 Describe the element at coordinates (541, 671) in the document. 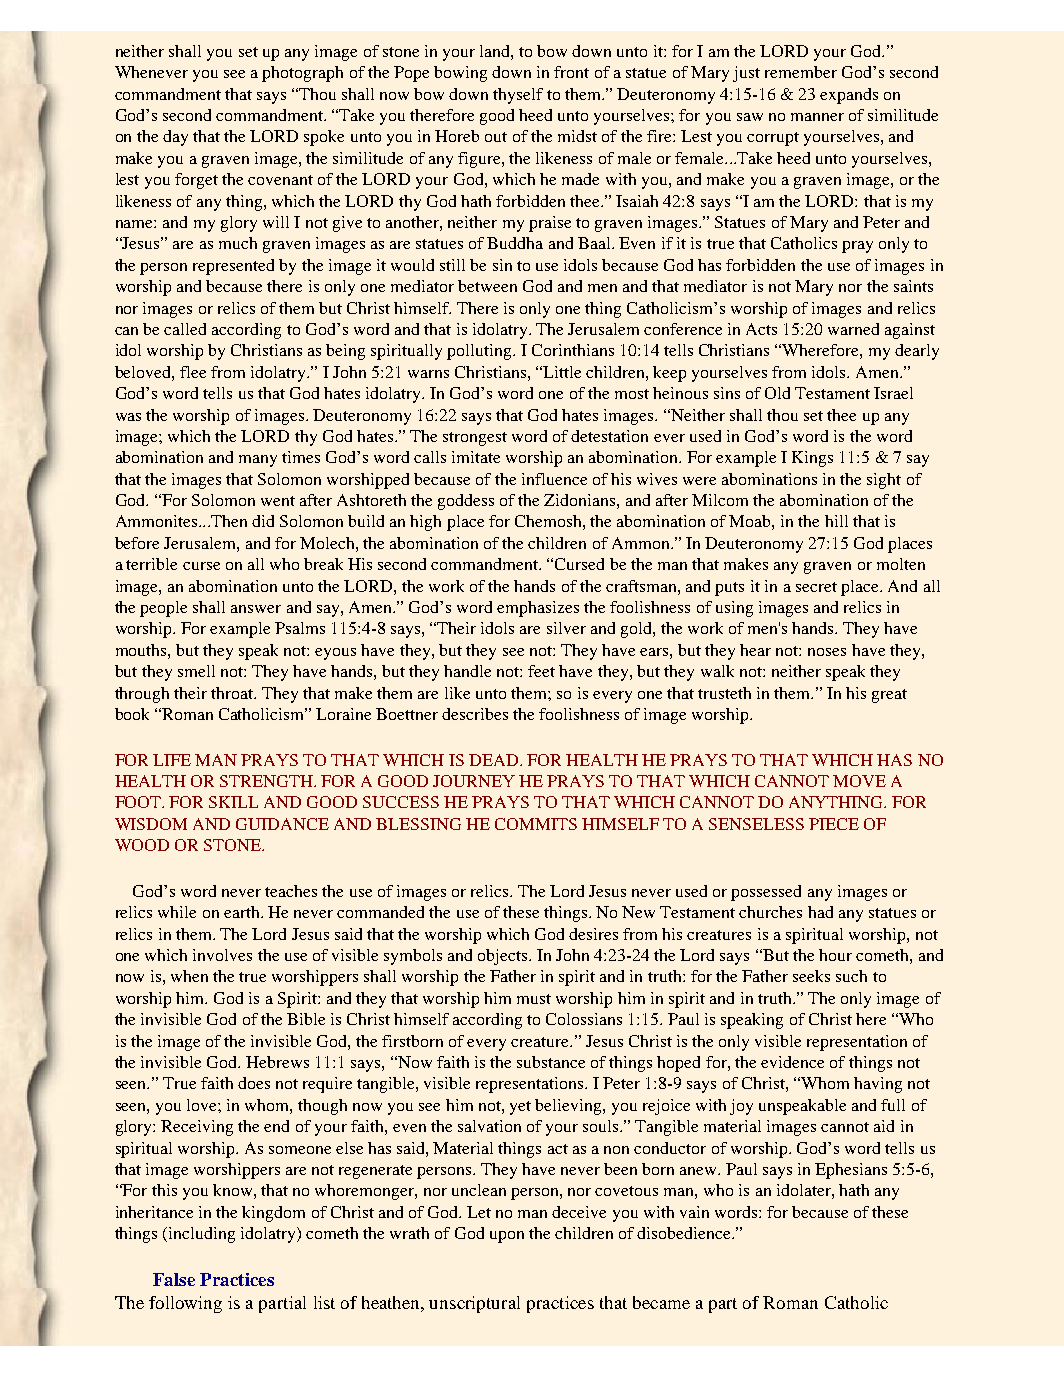

I see `feet` at that location.
